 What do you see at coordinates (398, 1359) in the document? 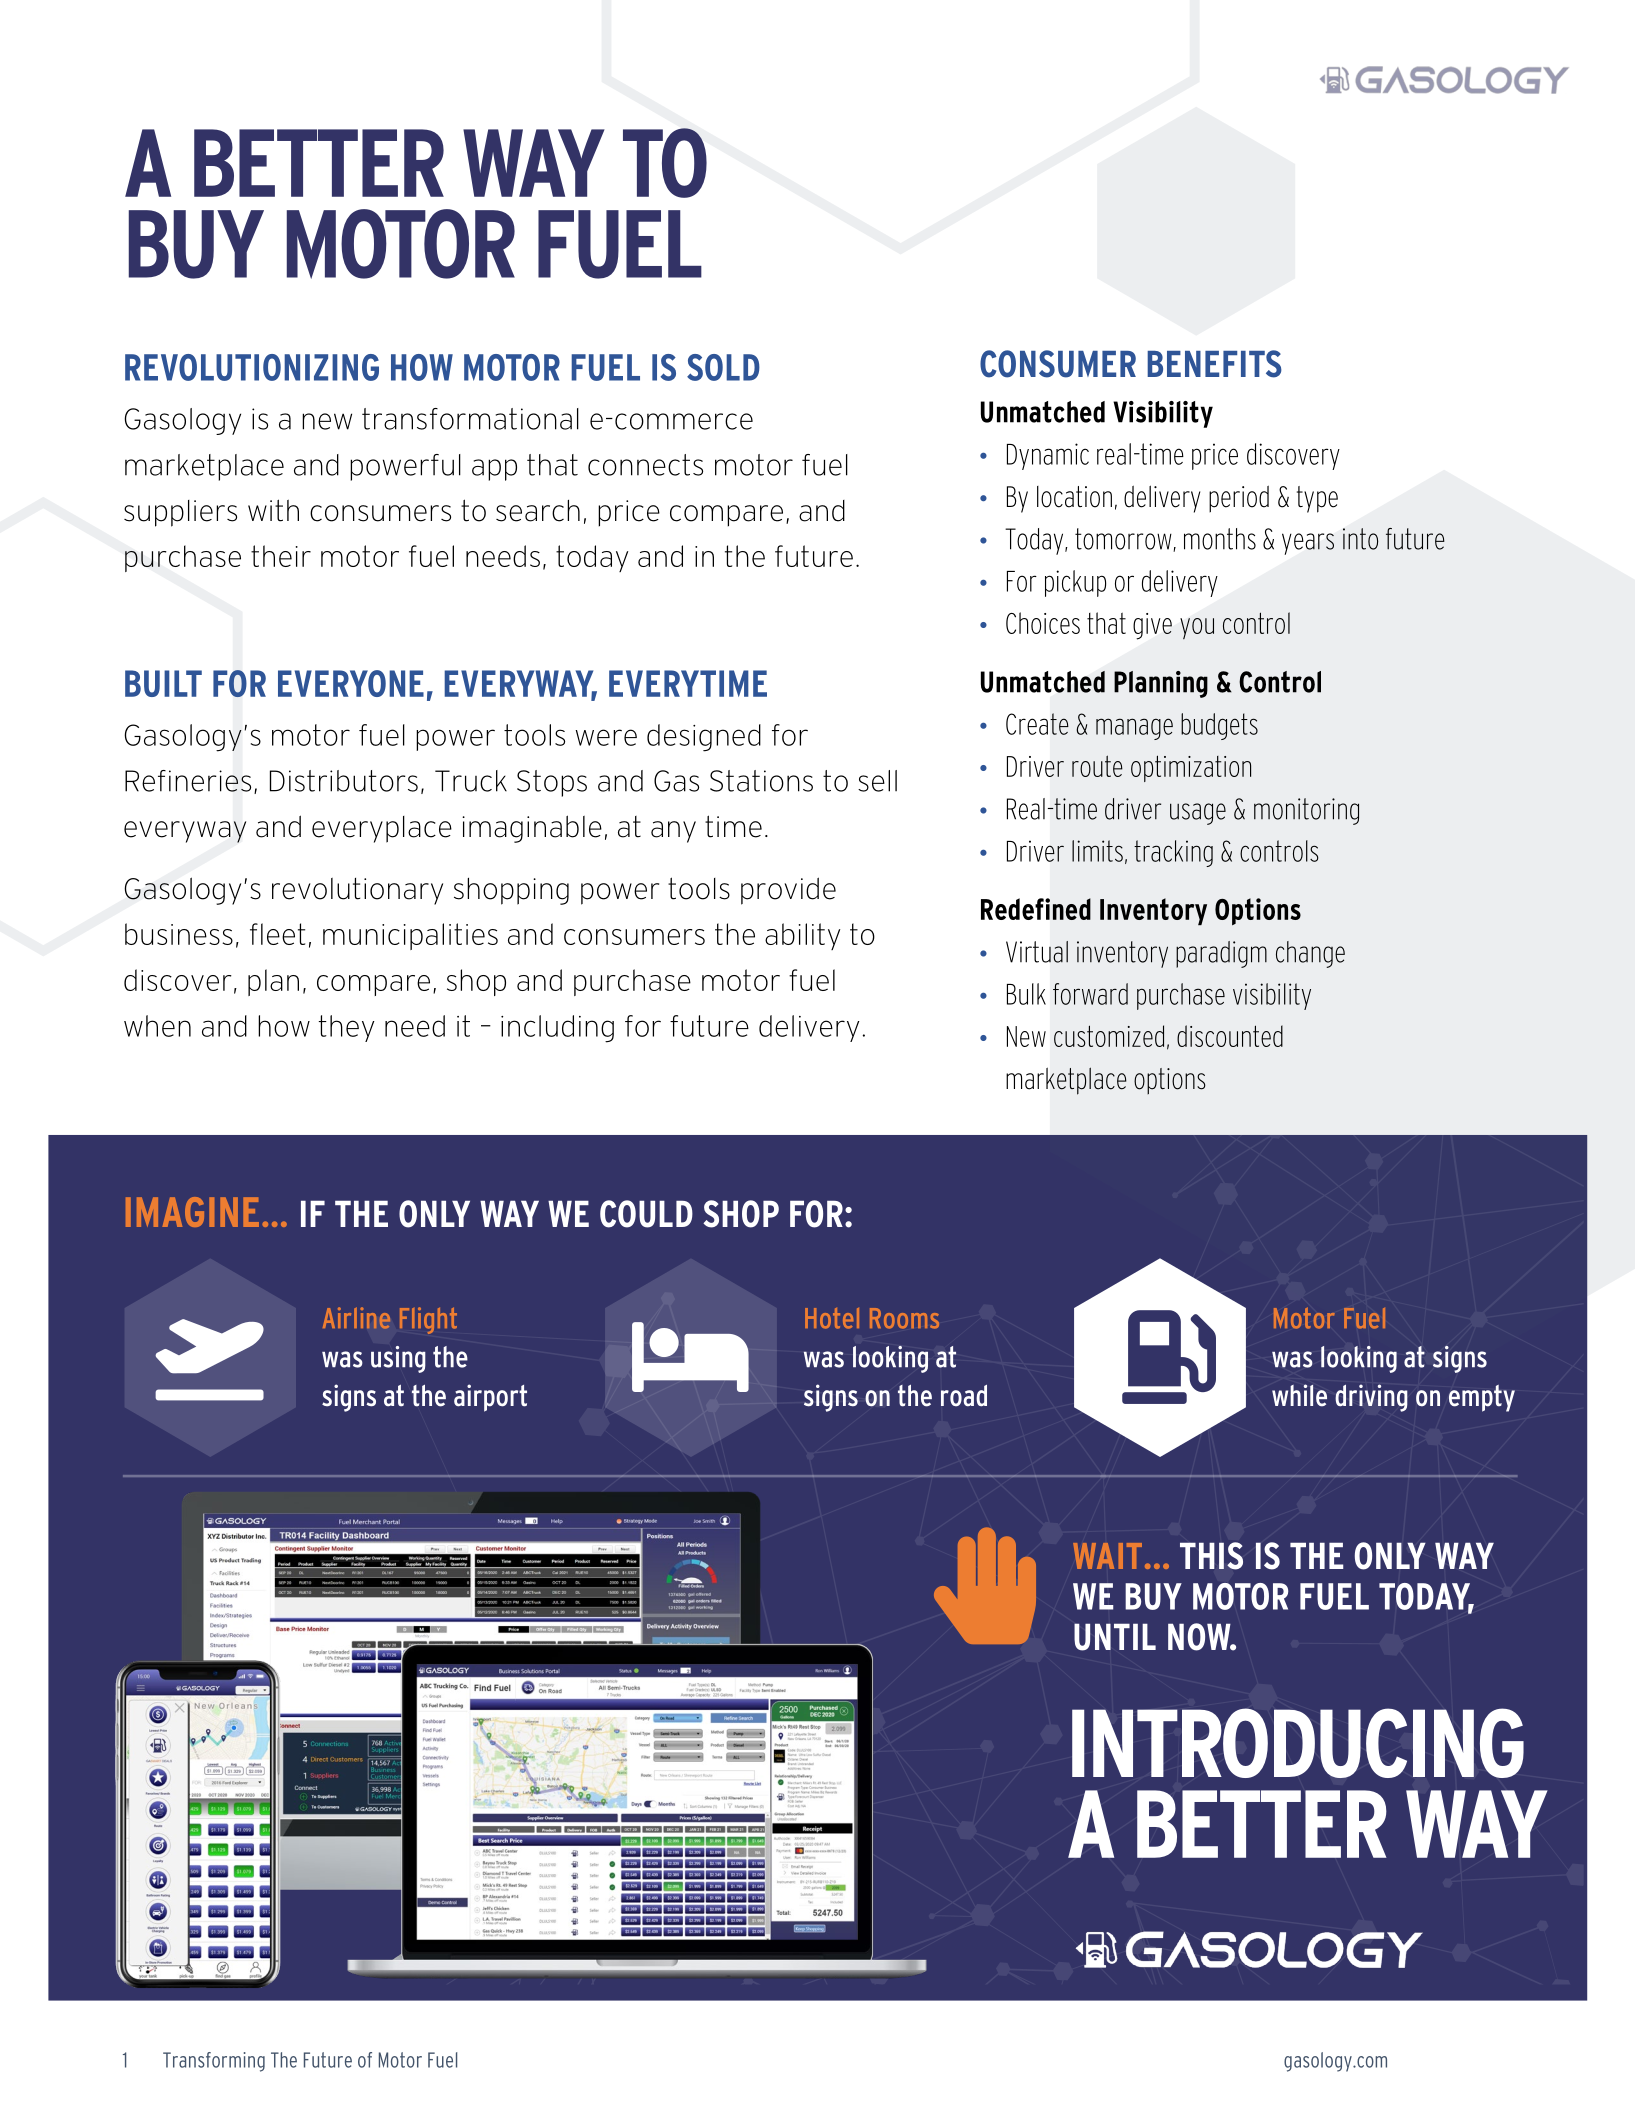
I see `using` at bounding box center [398, 1359].
